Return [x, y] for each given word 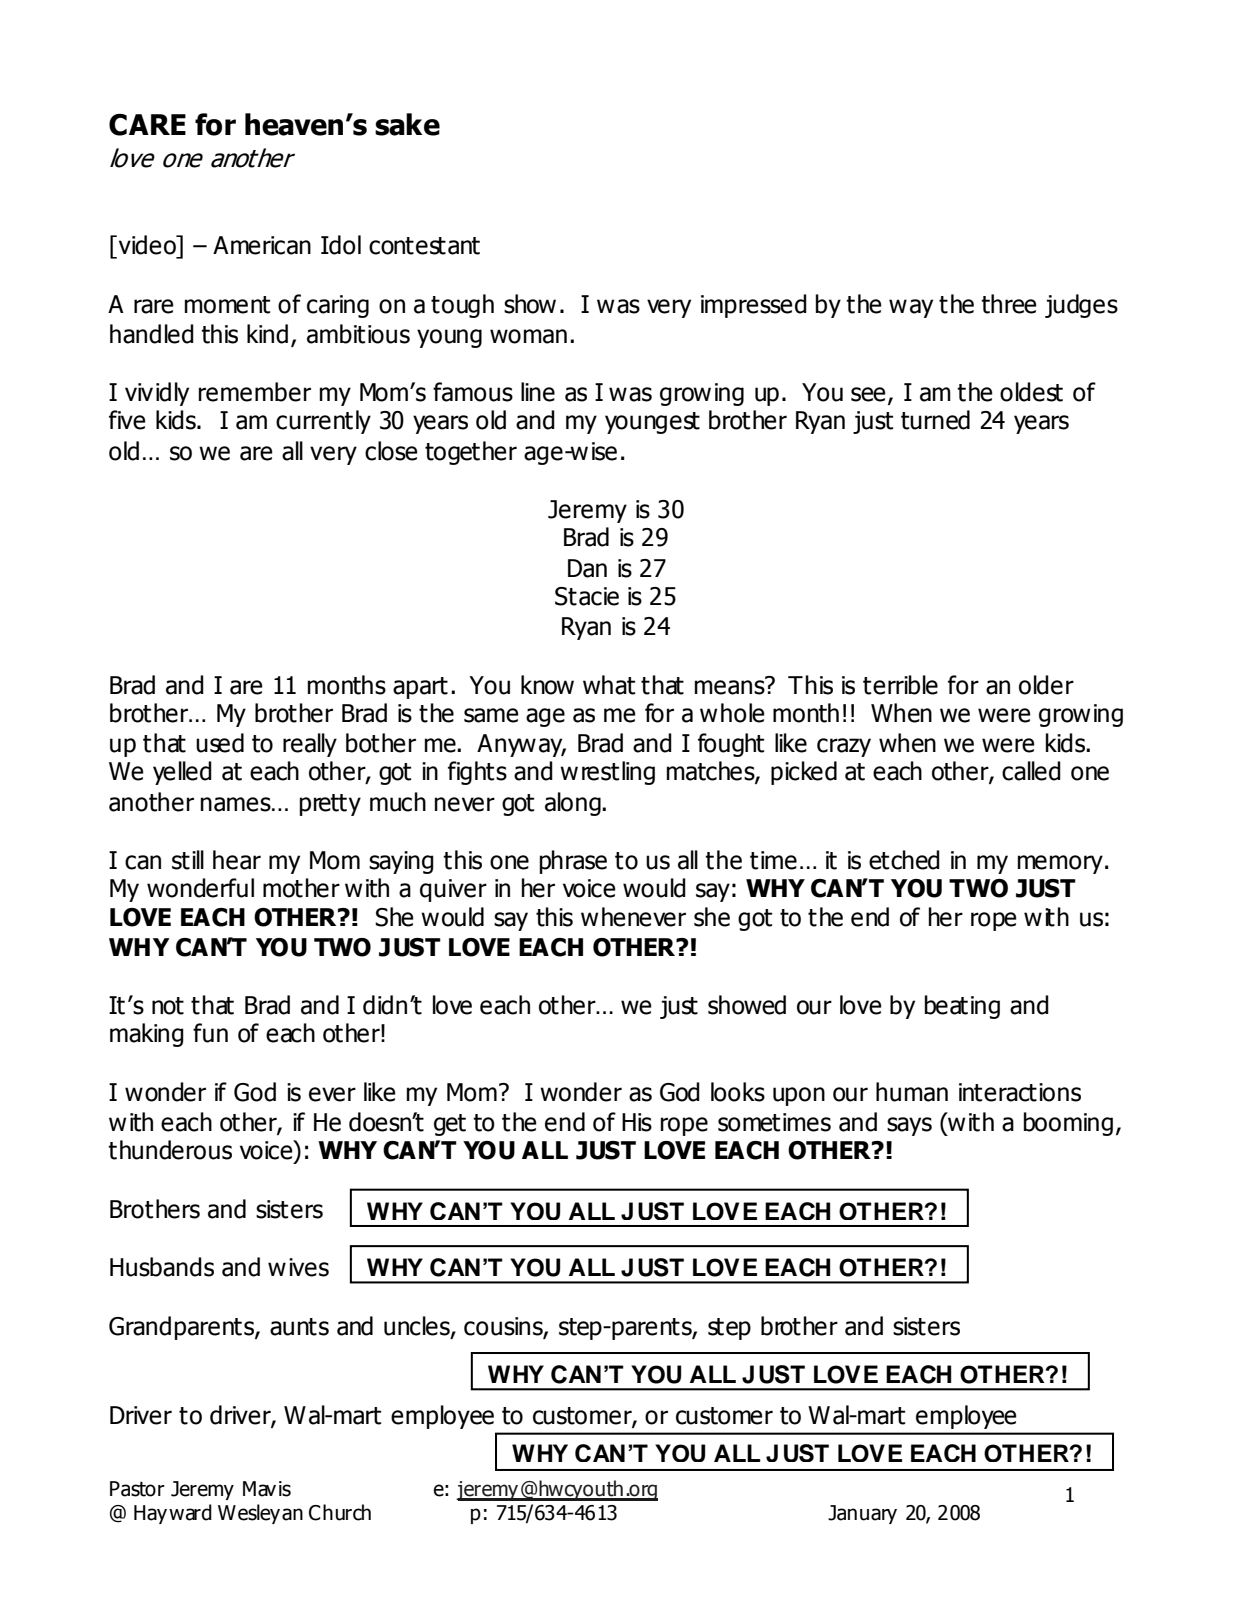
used [220, 743]
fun [210, 1033]
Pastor [137, 1489]
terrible [900, 685]
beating [962, 1007]
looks [738, 1092]
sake [407, 124]
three [1009, 304]
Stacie [587, 596]
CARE [147, 125]
